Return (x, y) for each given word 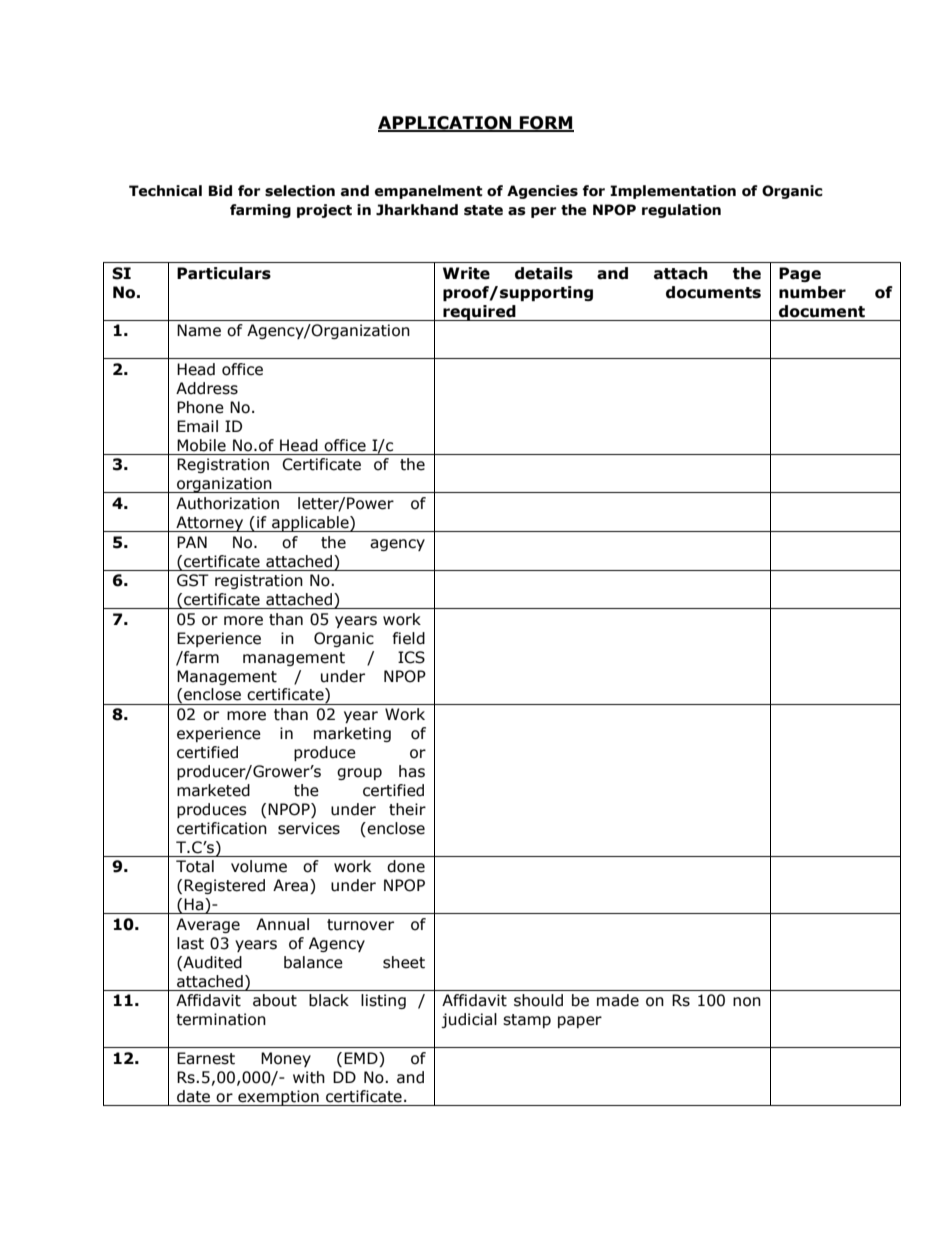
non (747, 1002)
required (479, 313)
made (618, 1000)
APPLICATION (446, 124)
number (812, 292)
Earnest (206, 1058)
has (412, 771)
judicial (469, 1020)
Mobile (201, 445)
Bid (220, 190)
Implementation (673, 192)
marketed (213, 790)
